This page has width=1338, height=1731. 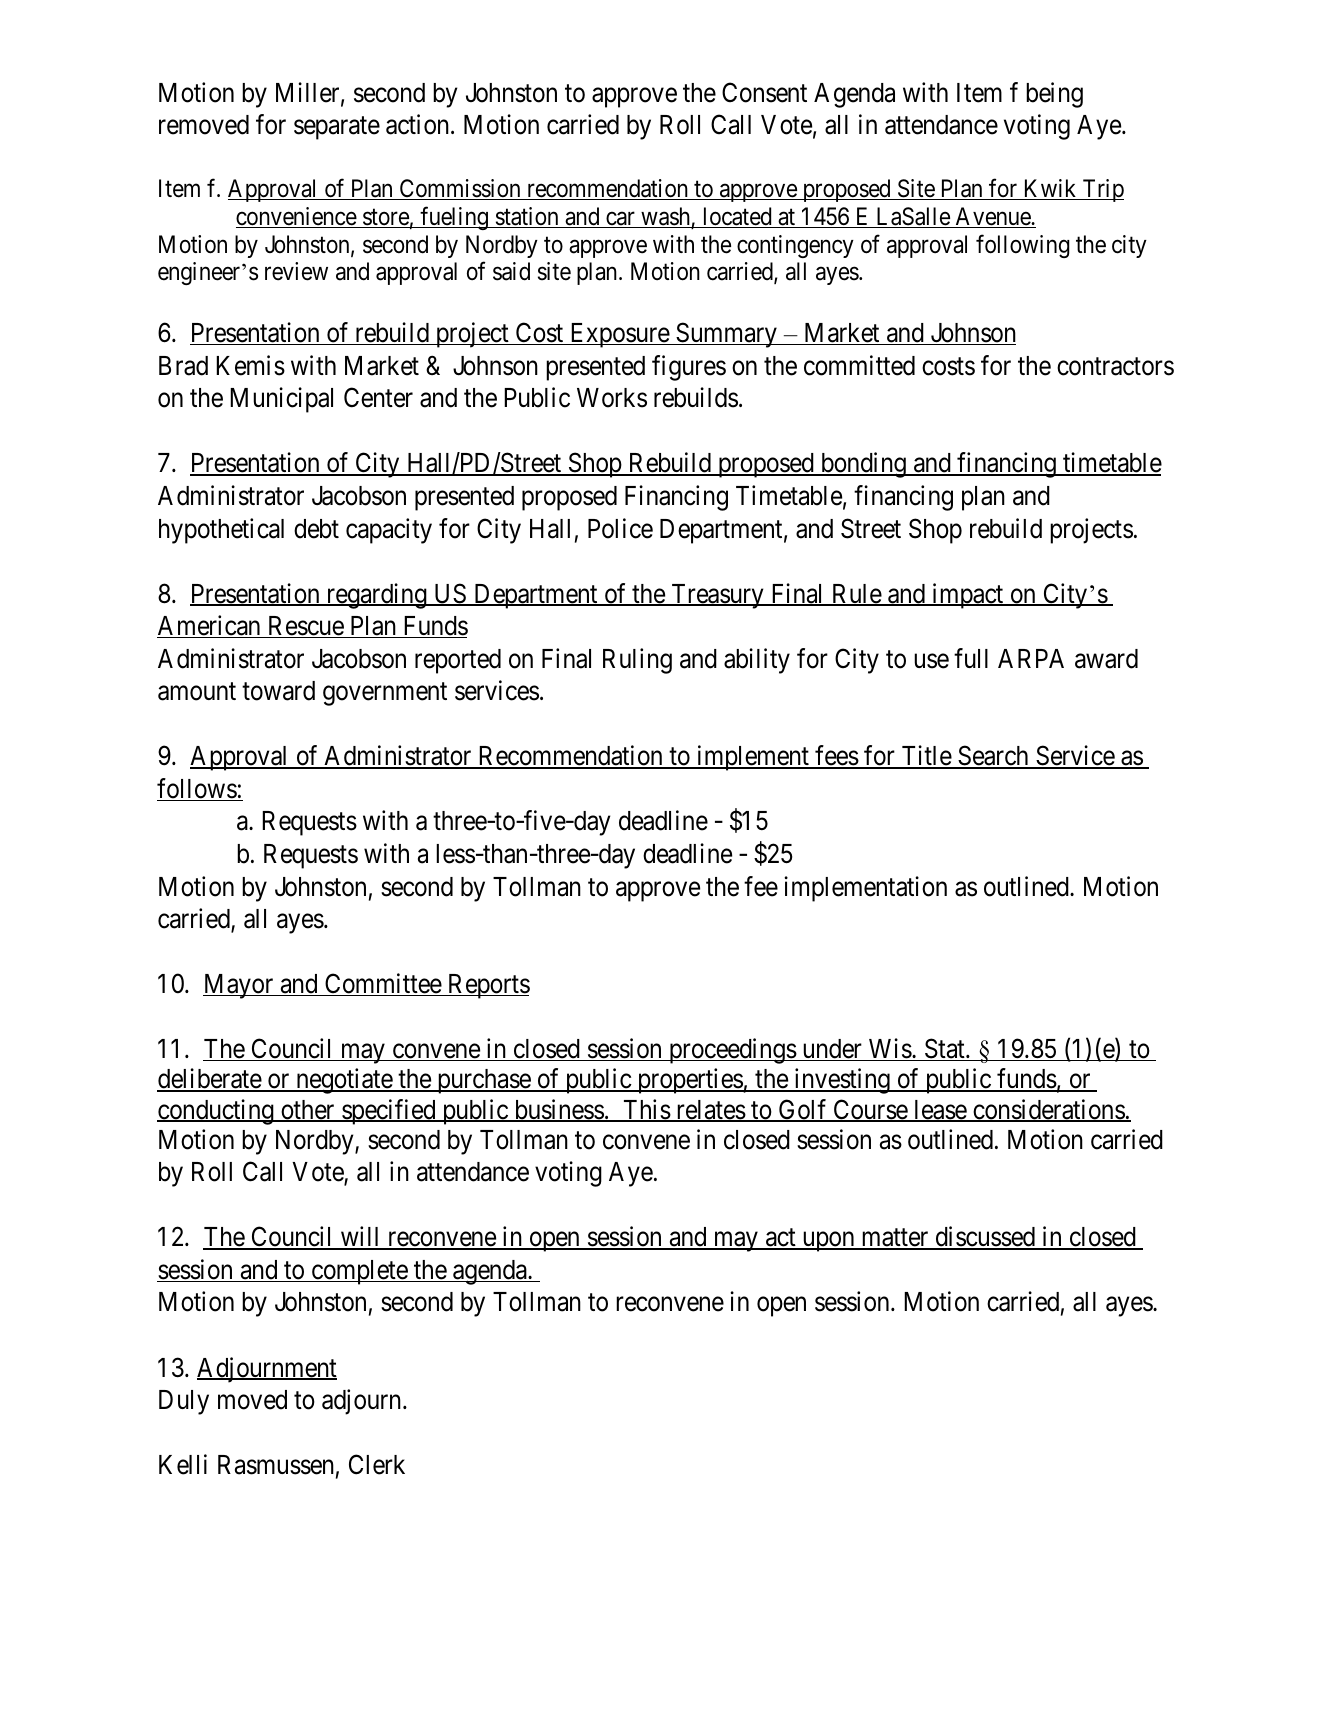 I want to click on separate, so click(x=337, y=128).
